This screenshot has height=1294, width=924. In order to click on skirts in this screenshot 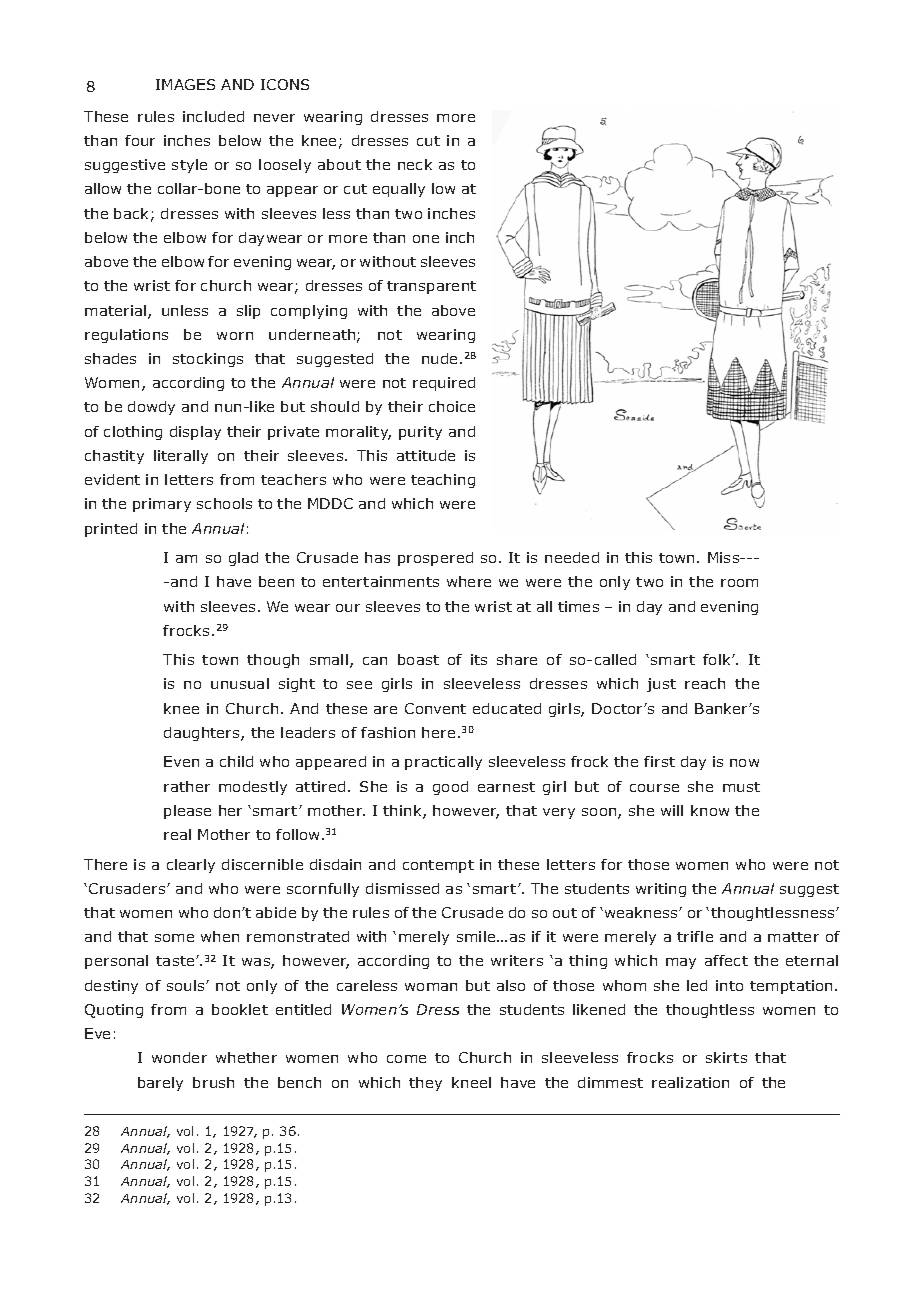, I will do `click(726, 1057)`.
